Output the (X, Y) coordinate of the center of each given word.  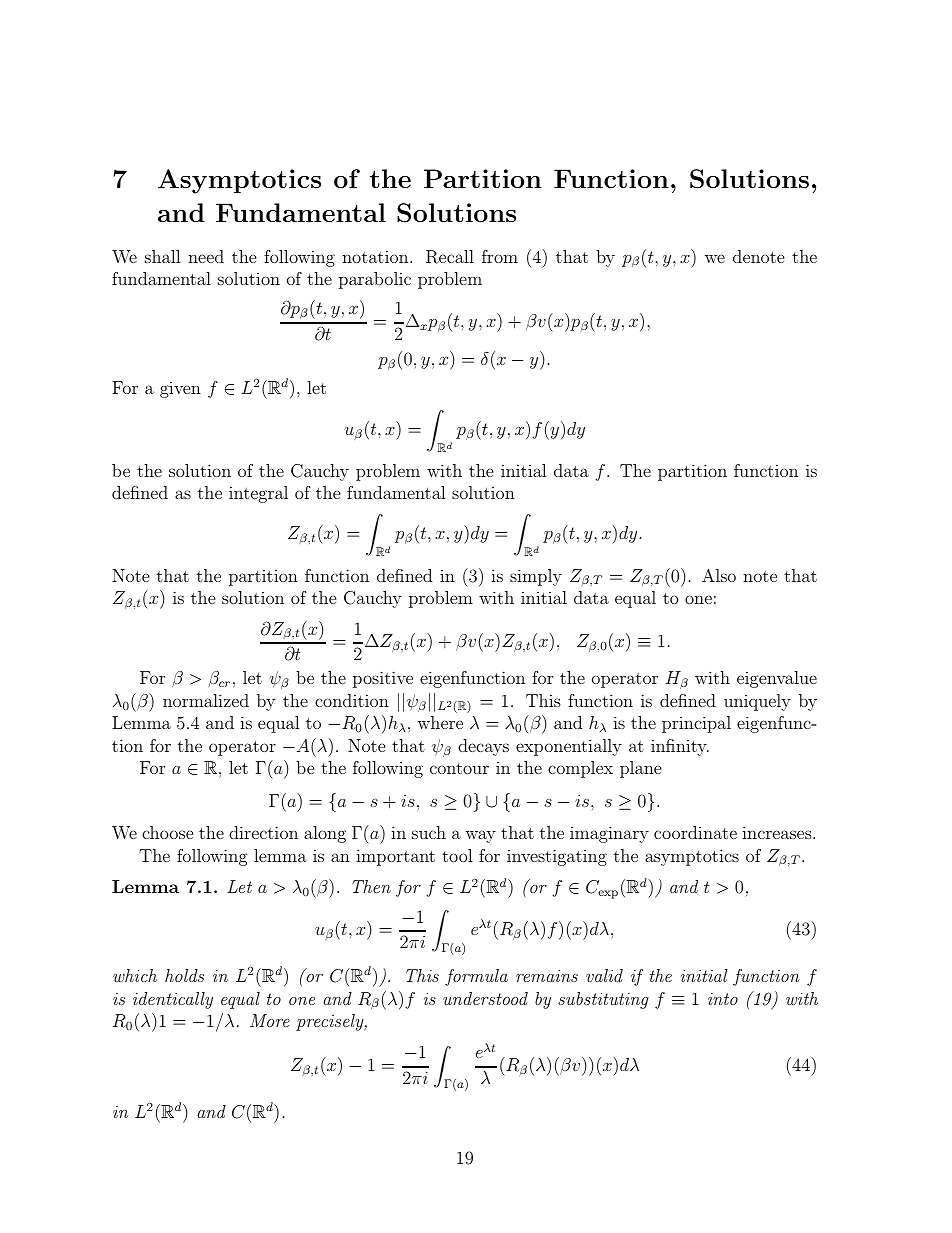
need (206, 256)
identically (173, 1000)
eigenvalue (777, 679)
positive (383, 679)
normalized (206, 700)
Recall (450, 257)
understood (485, 998)
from (500, 256)
